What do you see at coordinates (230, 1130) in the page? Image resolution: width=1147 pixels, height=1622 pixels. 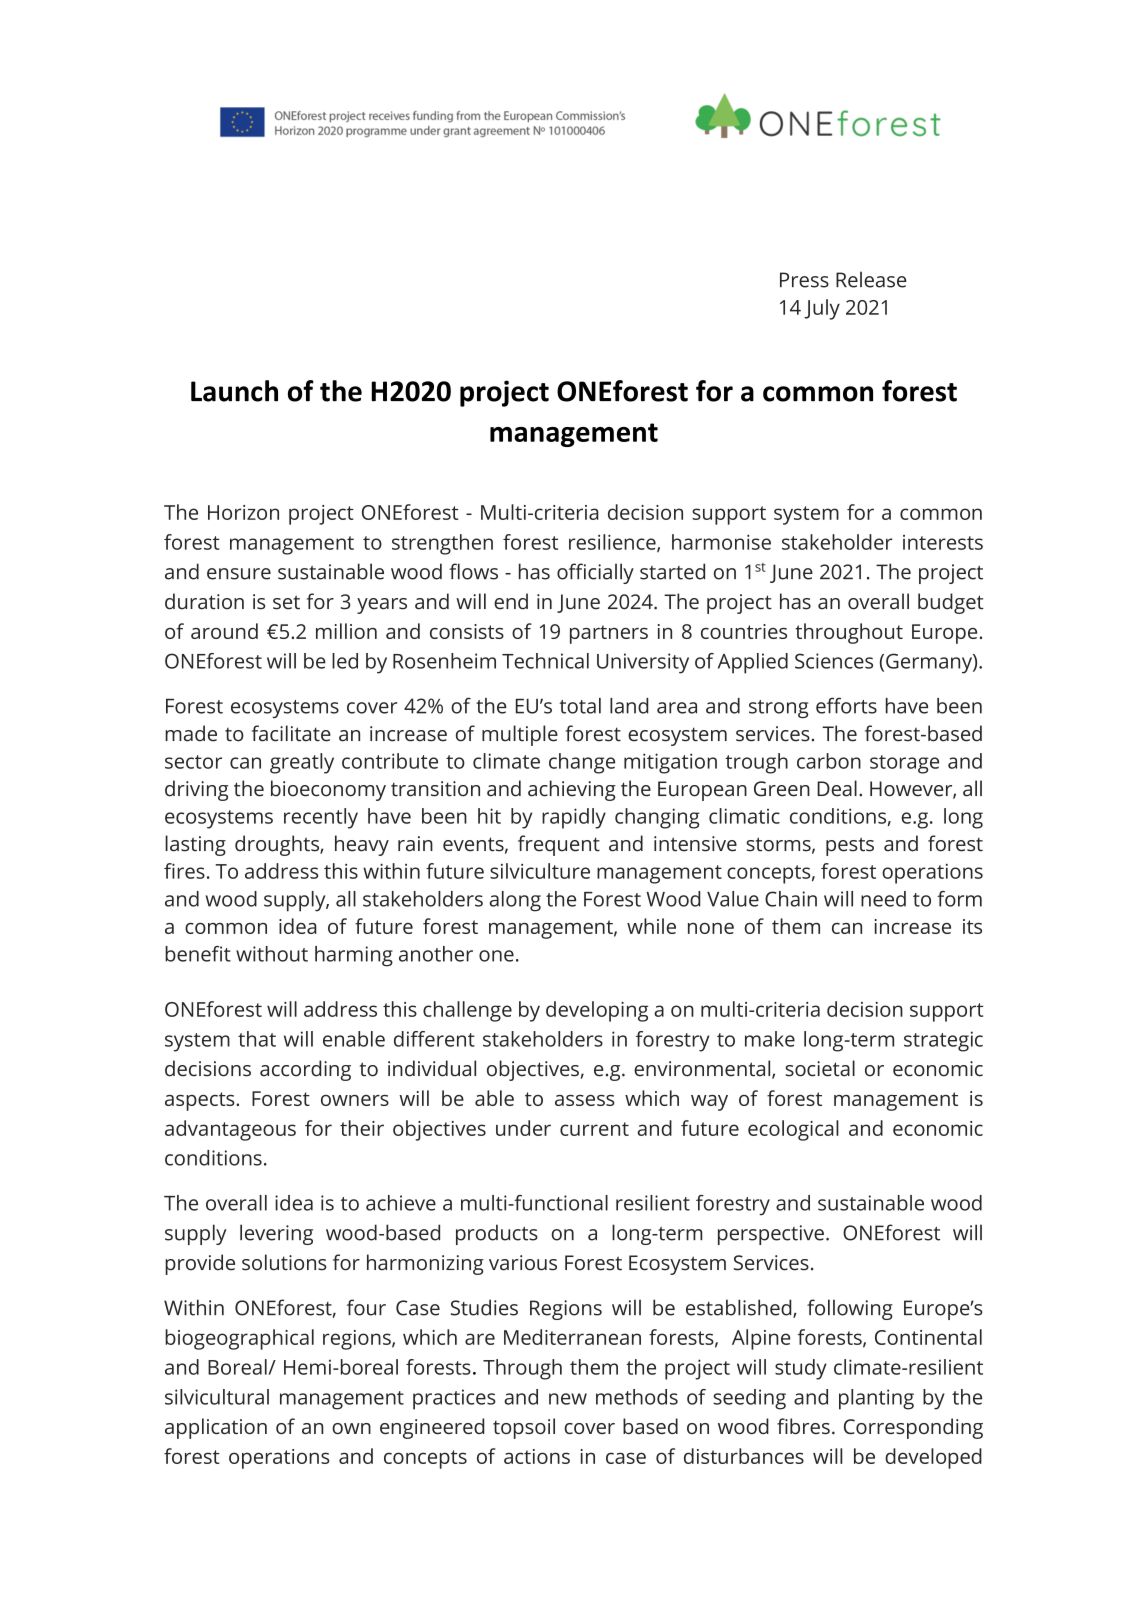 I see `advantageous` at bounding box center [230, 1130].
